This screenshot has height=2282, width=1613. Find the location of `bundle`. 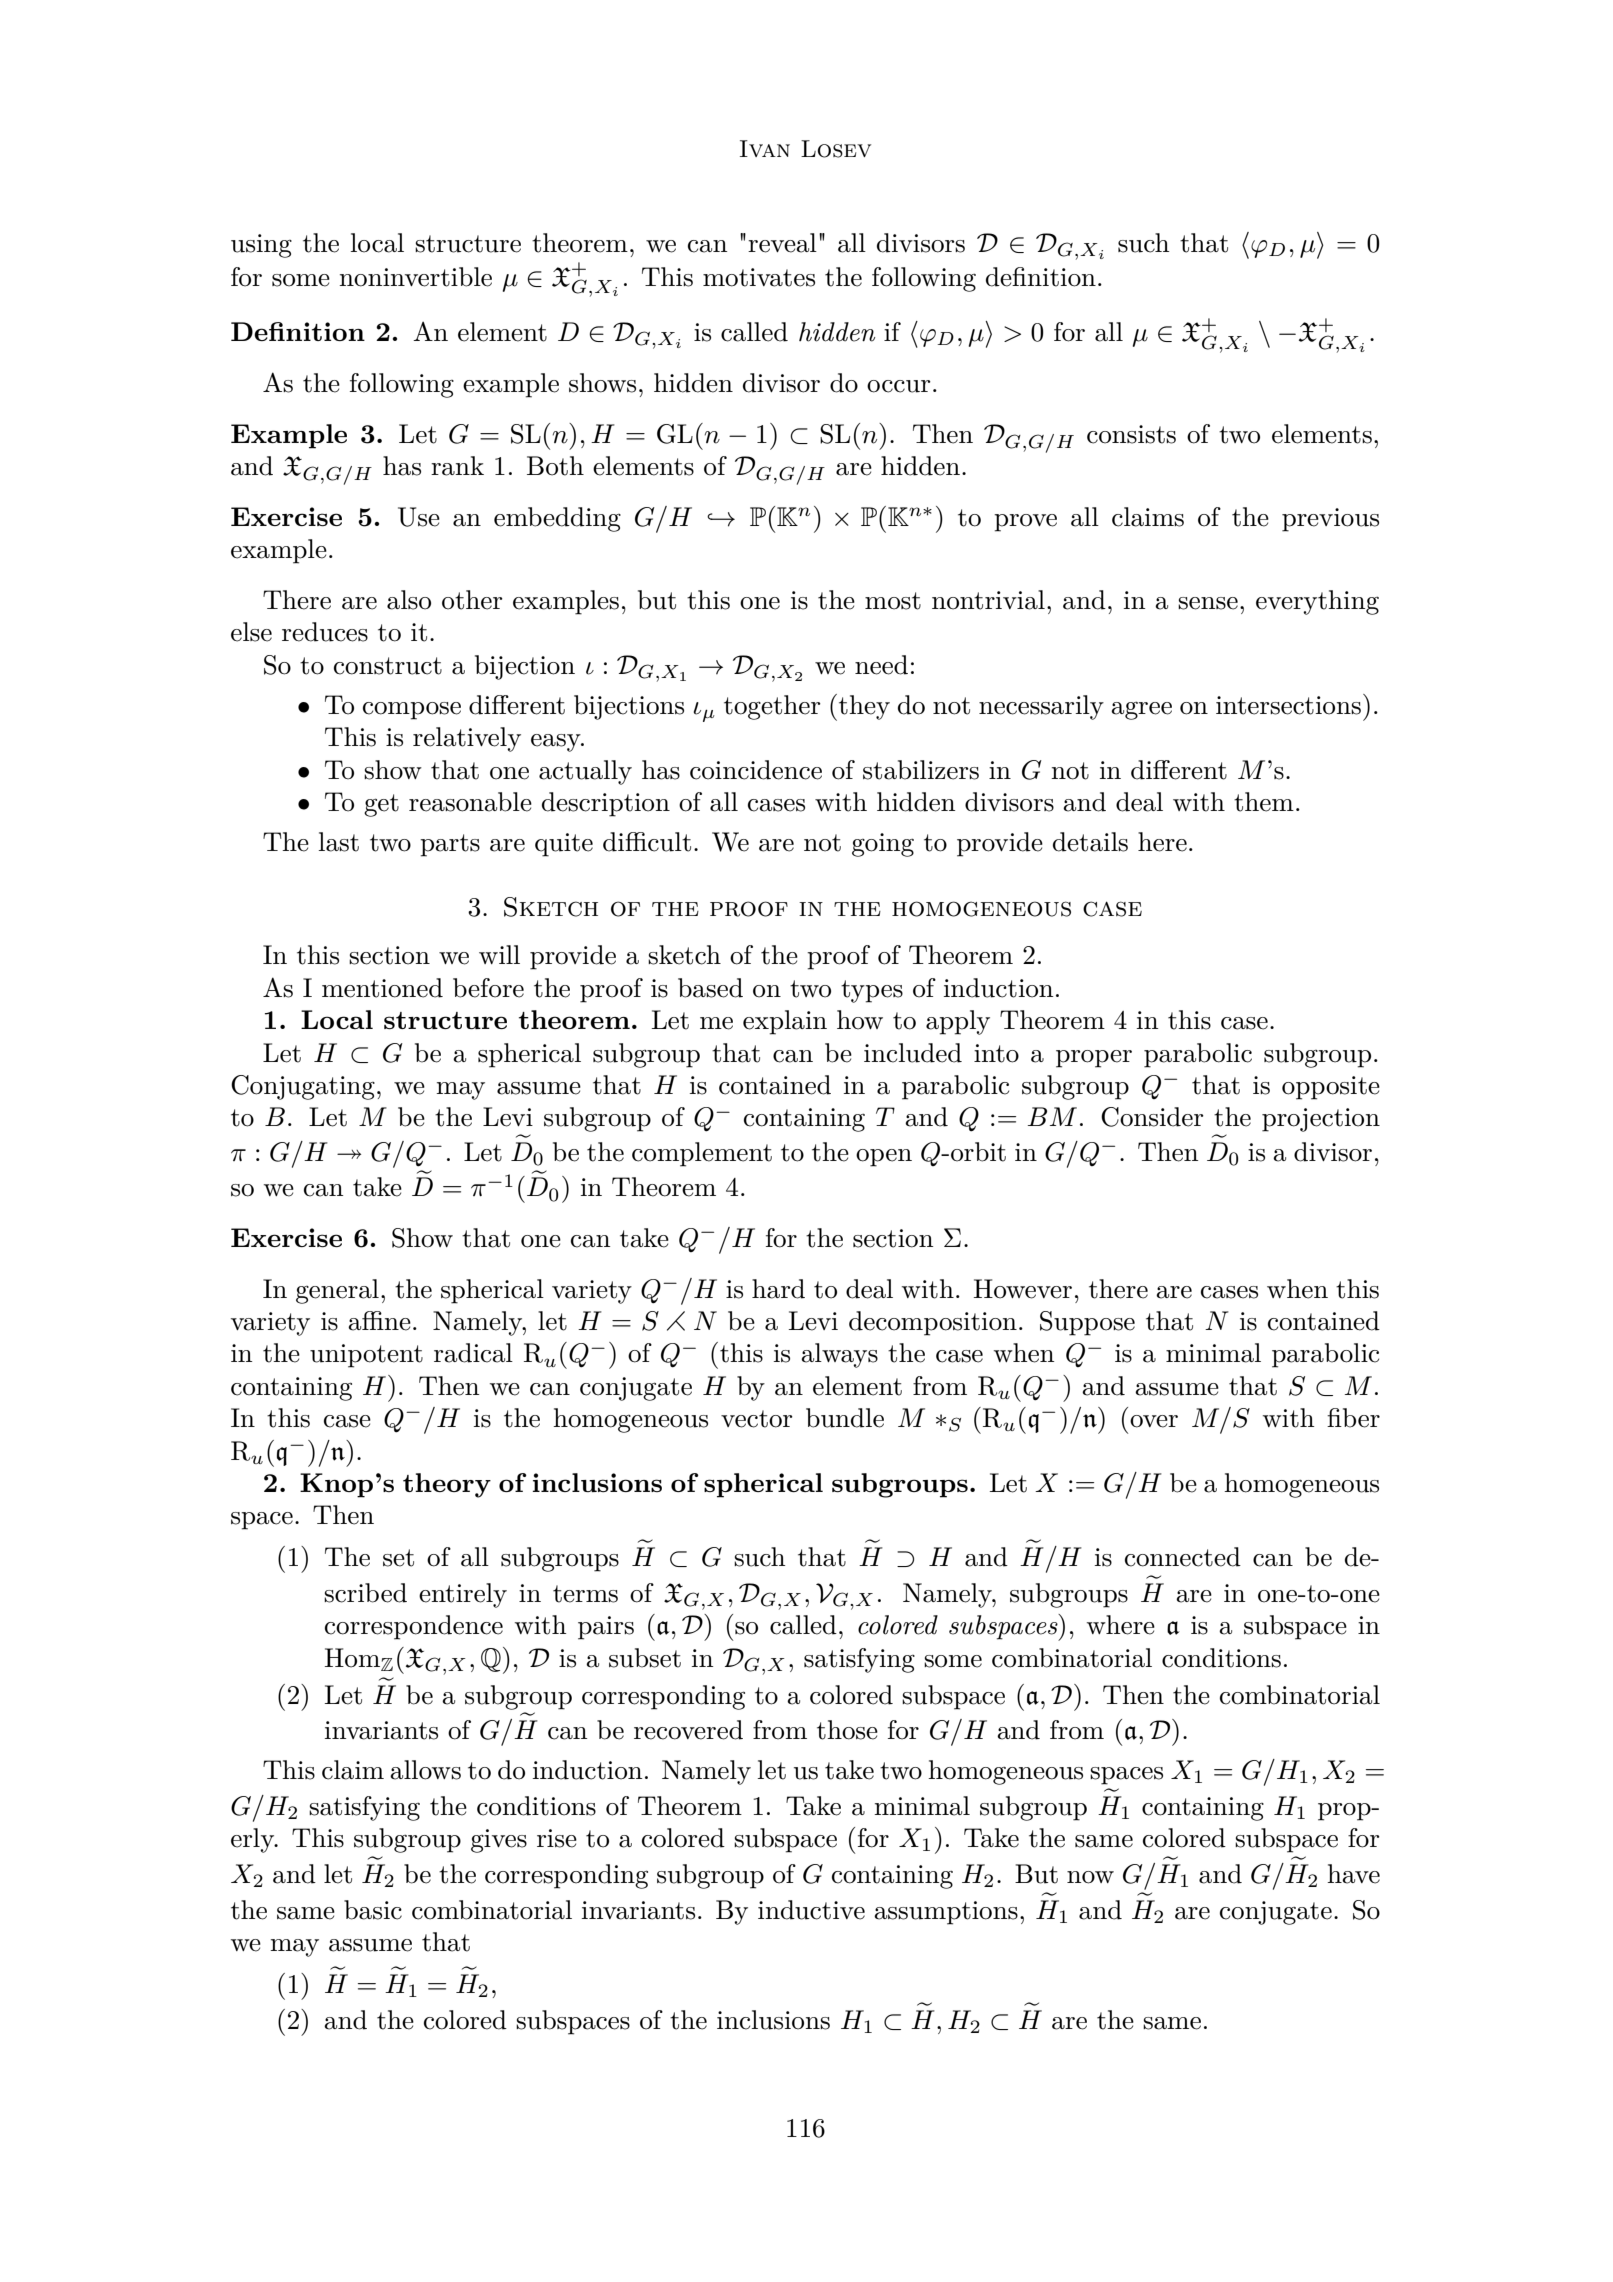

bundle is located at coordinates (845, 1418).
